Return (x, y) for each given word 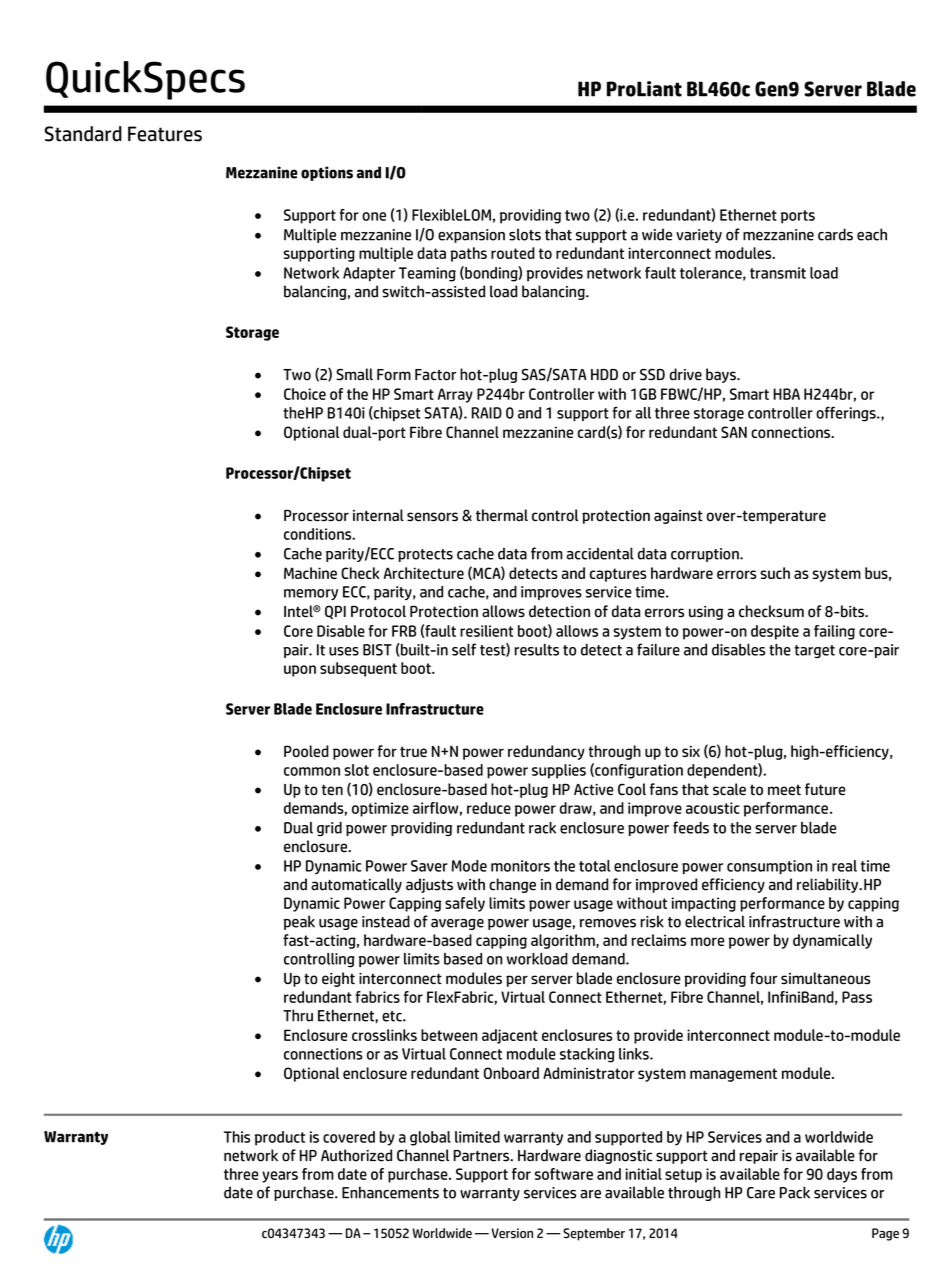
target (814, 651)
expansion (471, 236)
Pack (795, 1192)
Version (512, 1233)
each (872, 234)
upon (300, 671)
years (280, 1177)
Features (165, 134)
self (464, 649)
